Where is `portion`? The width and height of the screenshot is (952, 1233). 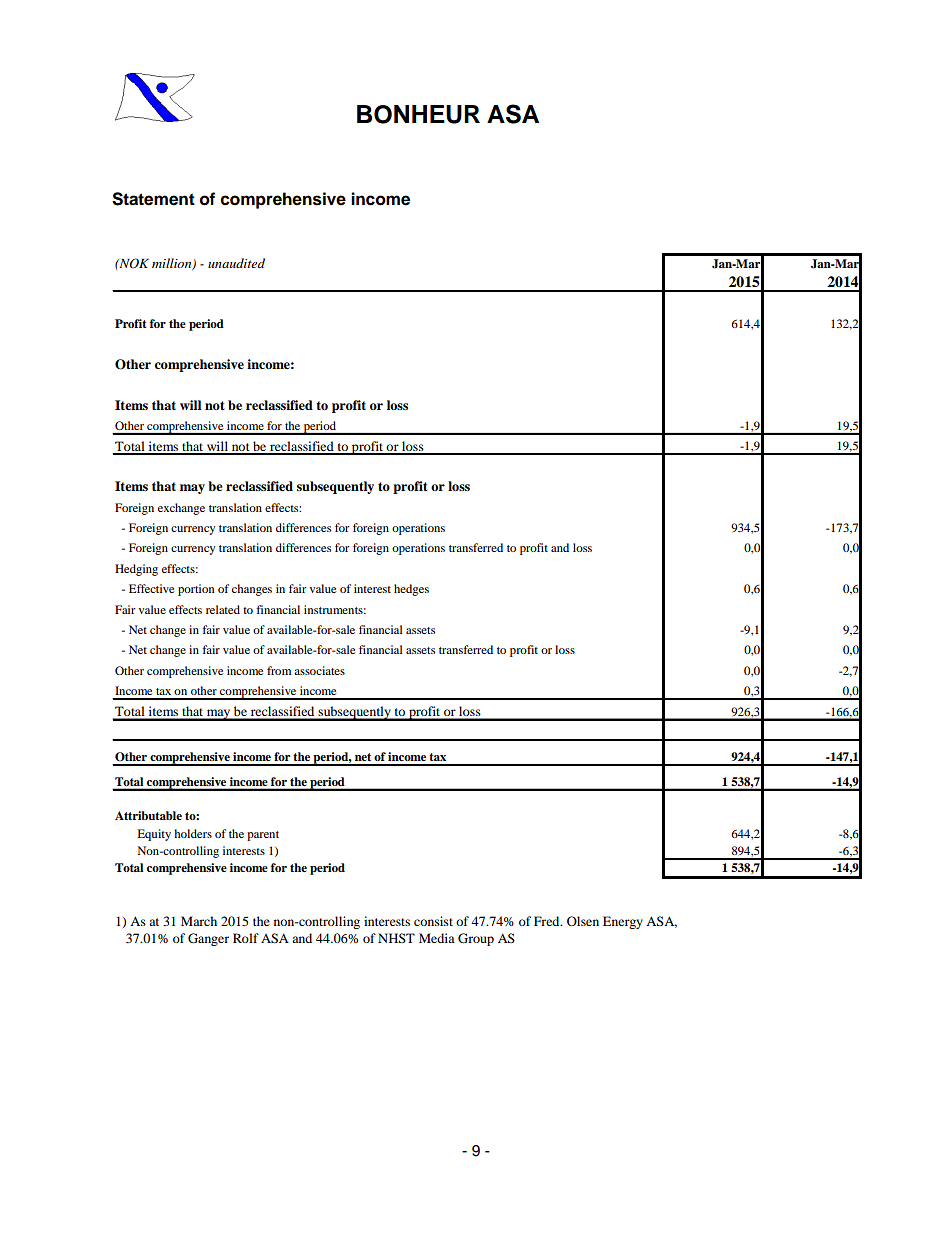 portion is located at coordinates (196, 590).
